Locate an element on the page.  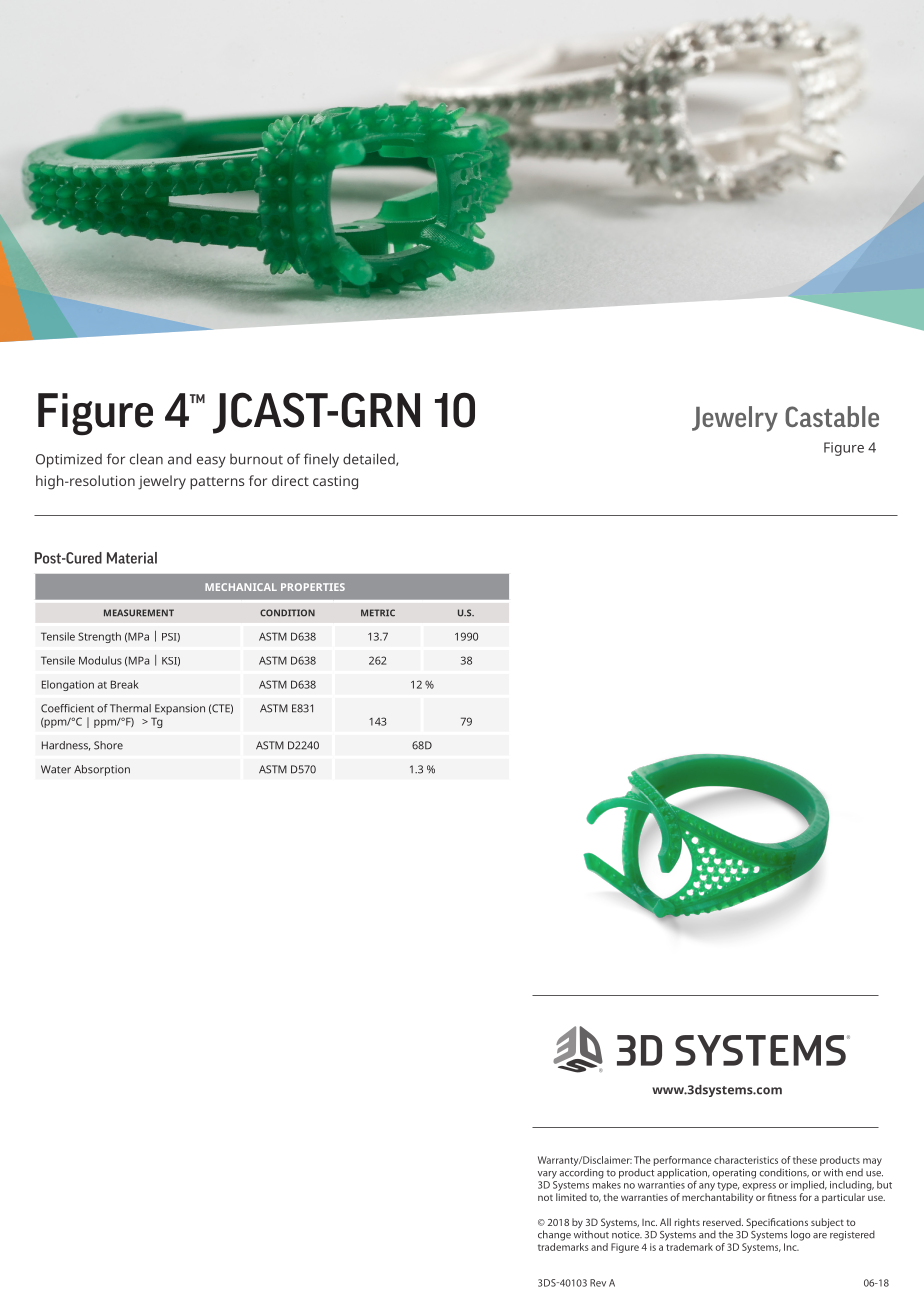
casting is located at coordinates (335, 483).
